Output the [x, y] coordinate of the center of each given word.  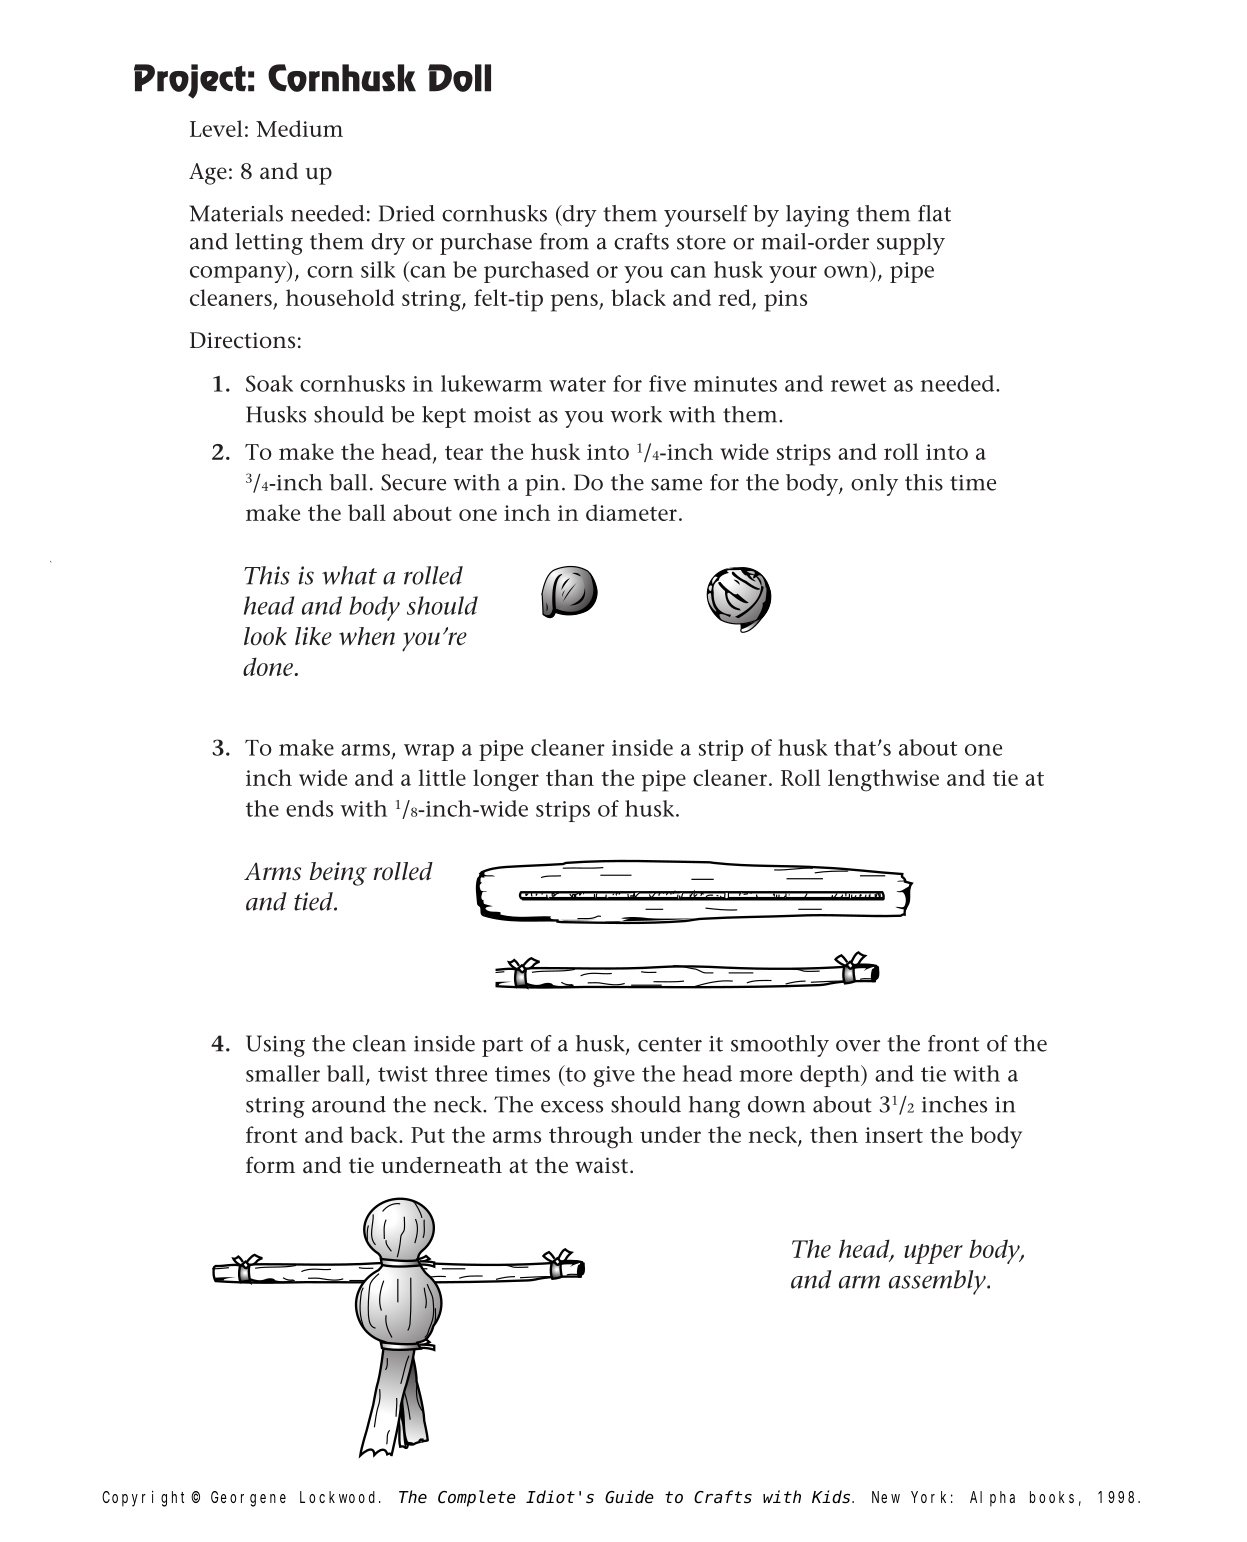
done [269, 666]
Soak [269, 383]
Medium [299, 128]
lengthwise [883, 780]
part [502, 1047]
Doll [459, 78]
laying [817, 216]
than [570, 777]
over [858, 1046]
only [874, 485]
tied [314, 901]
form [270, 1164]
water [577, 384]
